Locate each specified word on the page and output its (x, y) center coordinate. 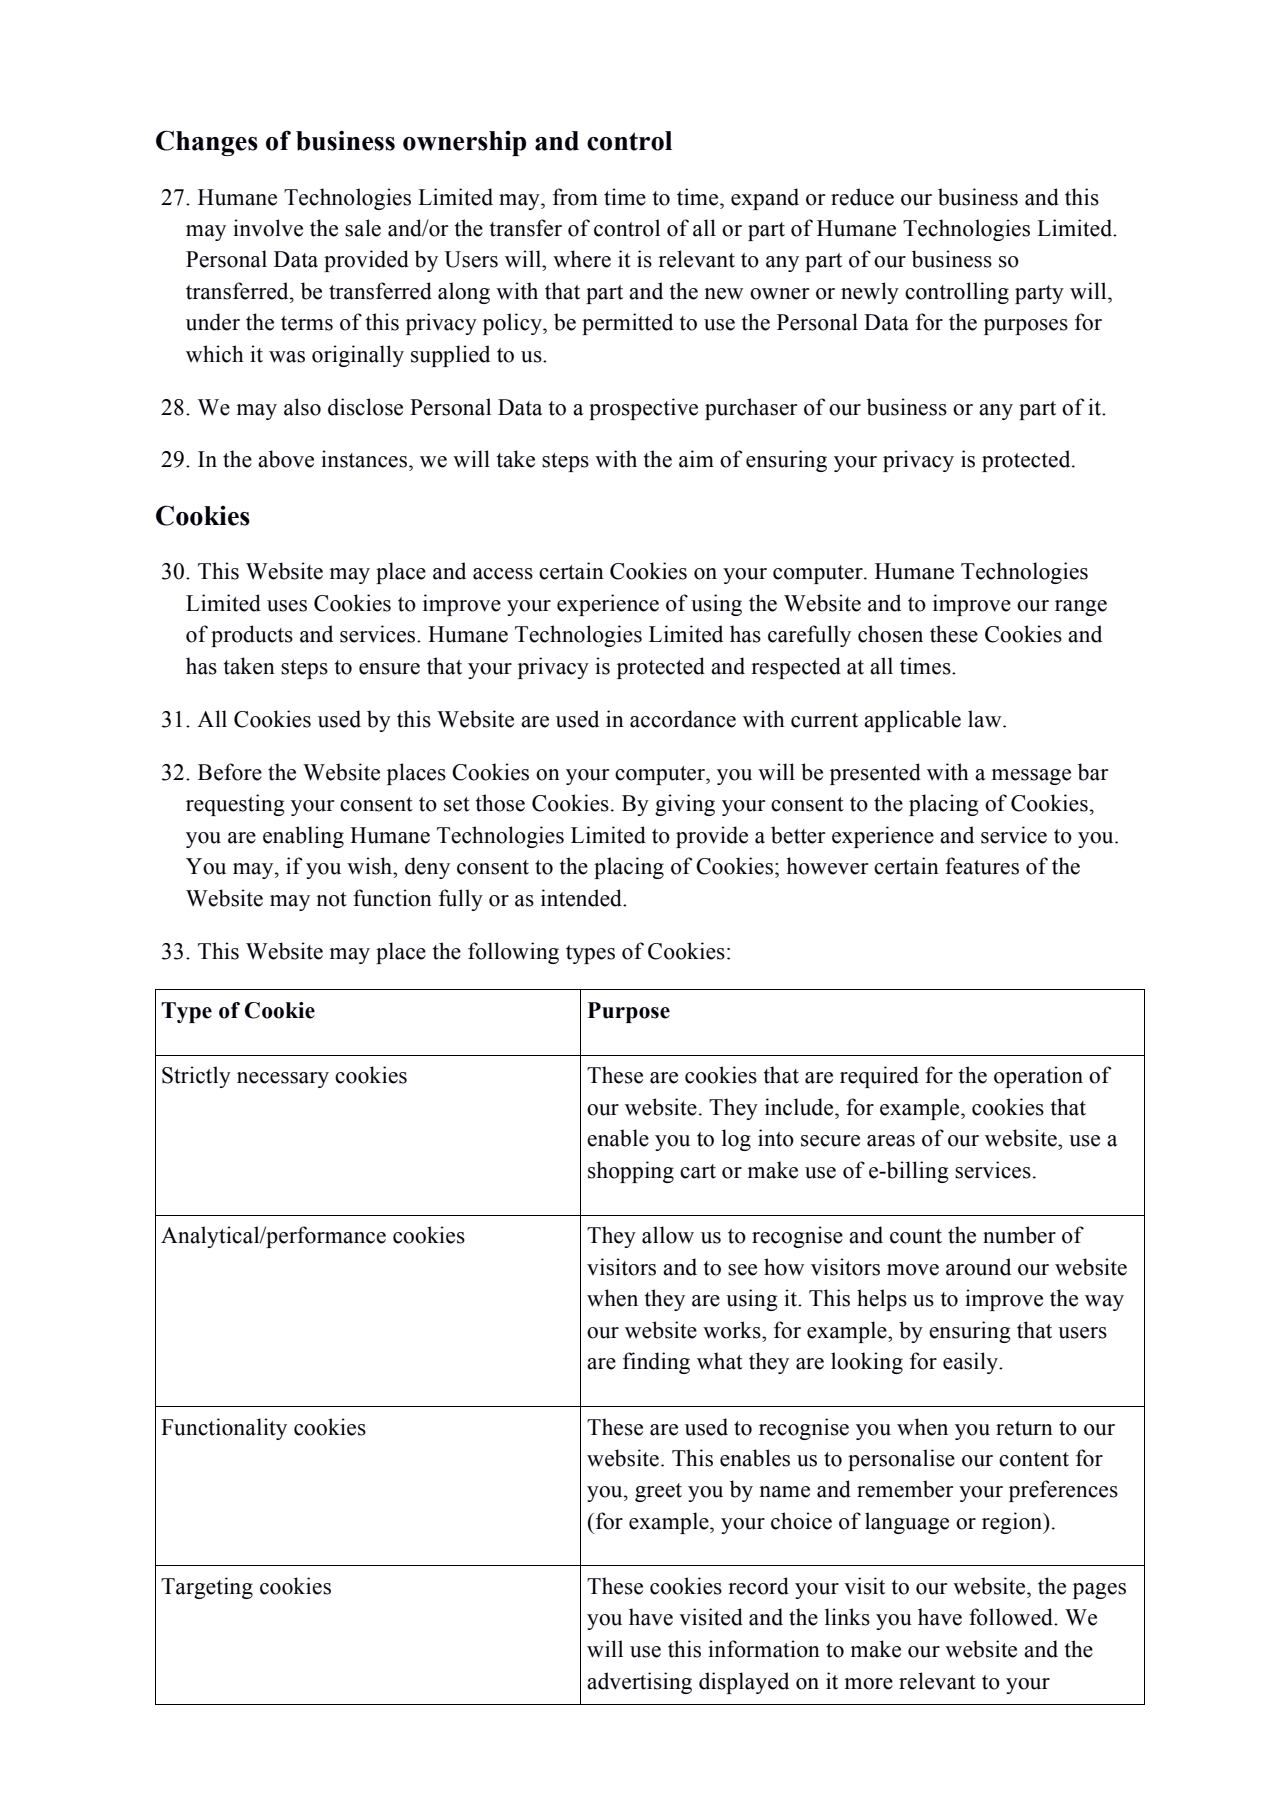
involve (268, 228)
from (575, 197)
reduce (862, 197)
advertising (639, 1683)
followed (1012, 1617)
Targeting (207, 1588)
